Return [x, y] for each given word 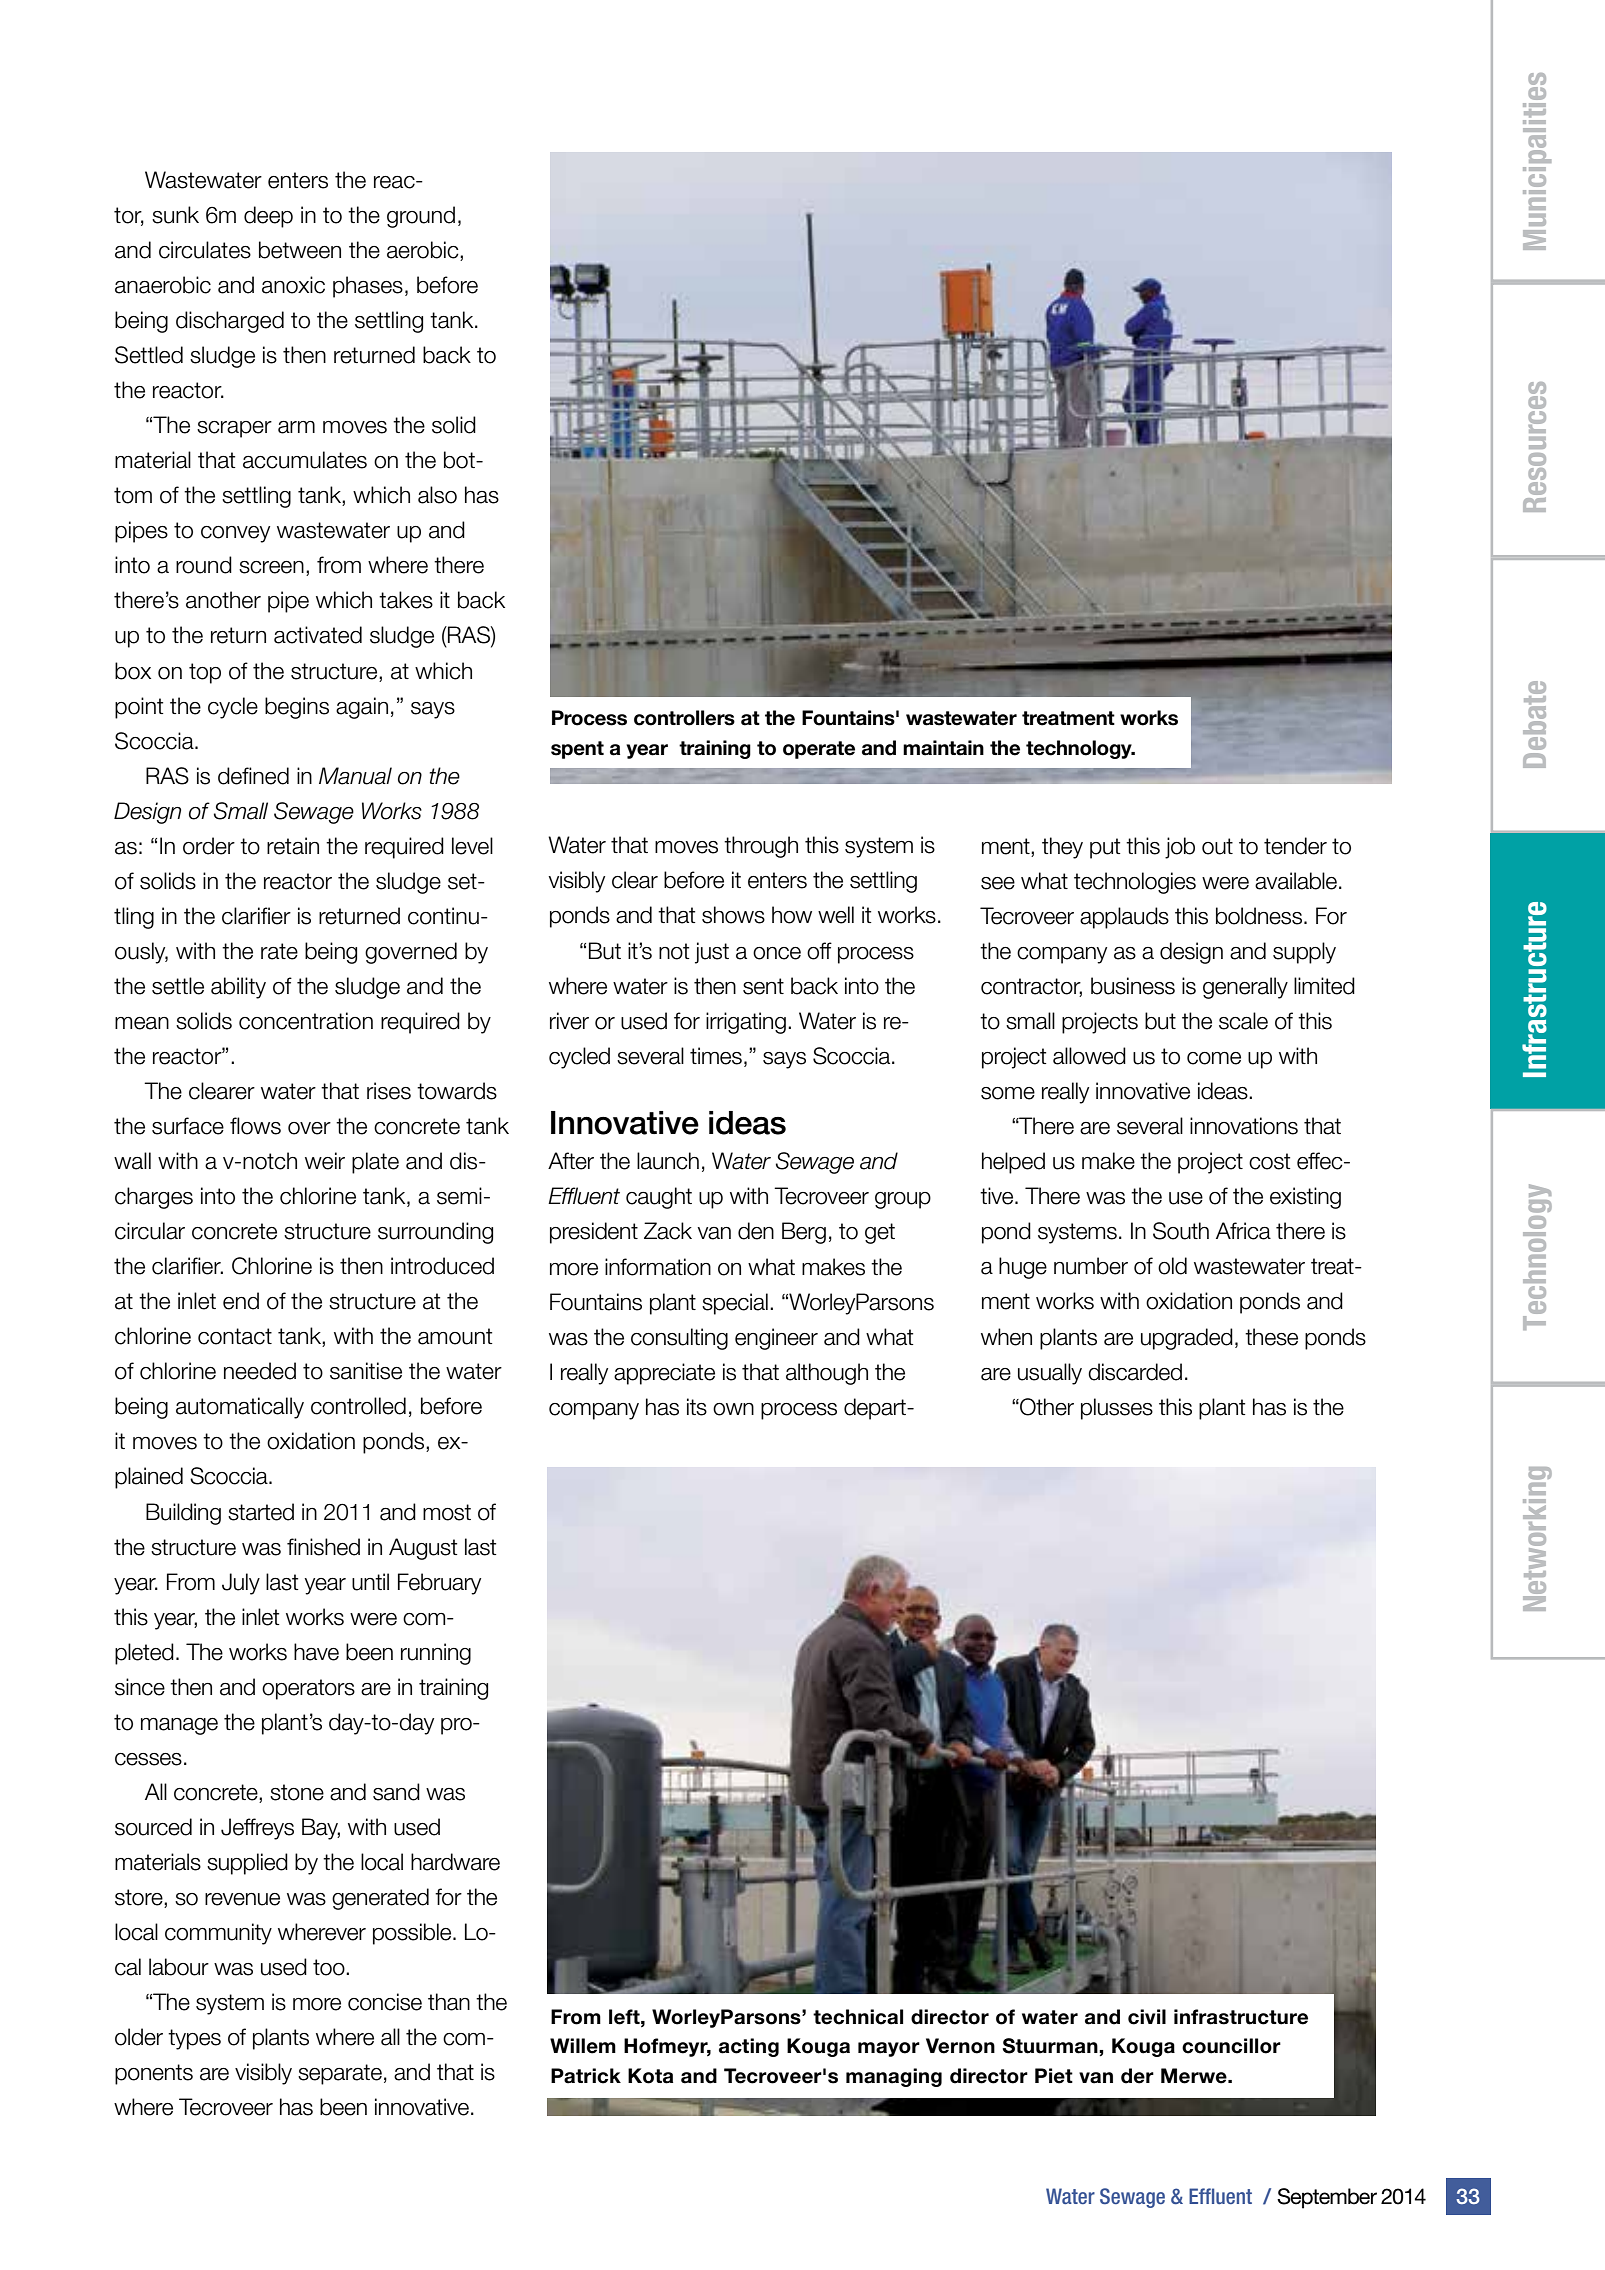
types [194, 2039]
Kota [650, 2076]
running [436, 1654]
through [761, 847]
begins [297, 708]
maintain [943, 748]
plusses [1117, 1409]
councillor [1231, 2046]
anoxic [293, 285]
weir [325, 1161]
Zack [668, 1231]
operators [308, 1689]
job [1180, 848]
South [1181, 1231]
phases [368, 287]
